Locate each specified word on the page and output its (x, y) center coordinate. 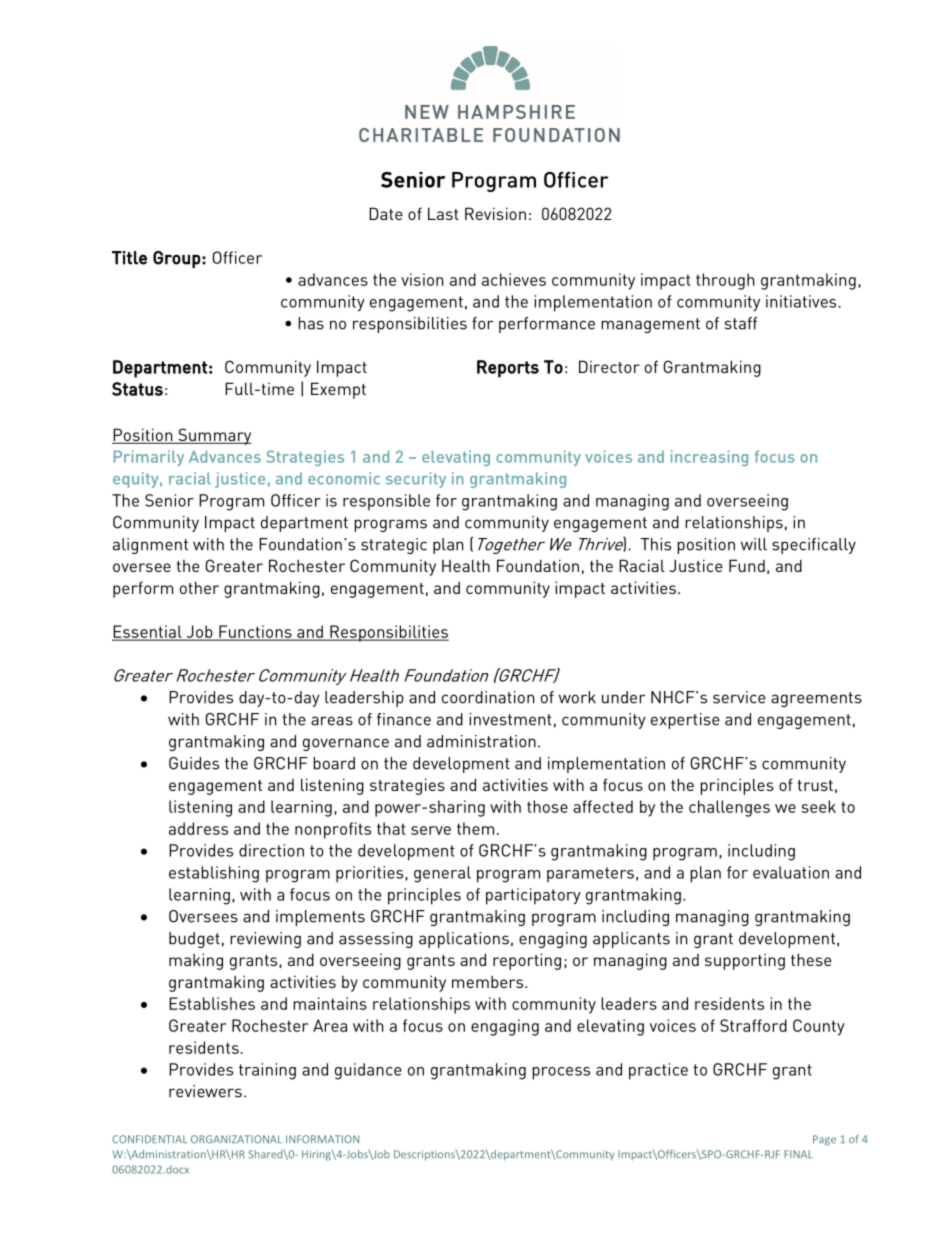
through (725, 281)
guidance (368, 1071)
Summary (213, 436)
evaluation (791, 872)
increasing (709, 458)
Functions (255, 632)
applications (464, 940)
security (416, 480)
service (739, 697)
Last (443, 213)
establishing (214, 874)
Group (177, 259)
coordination (488, 697)
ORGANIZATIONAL (236, 1139)
